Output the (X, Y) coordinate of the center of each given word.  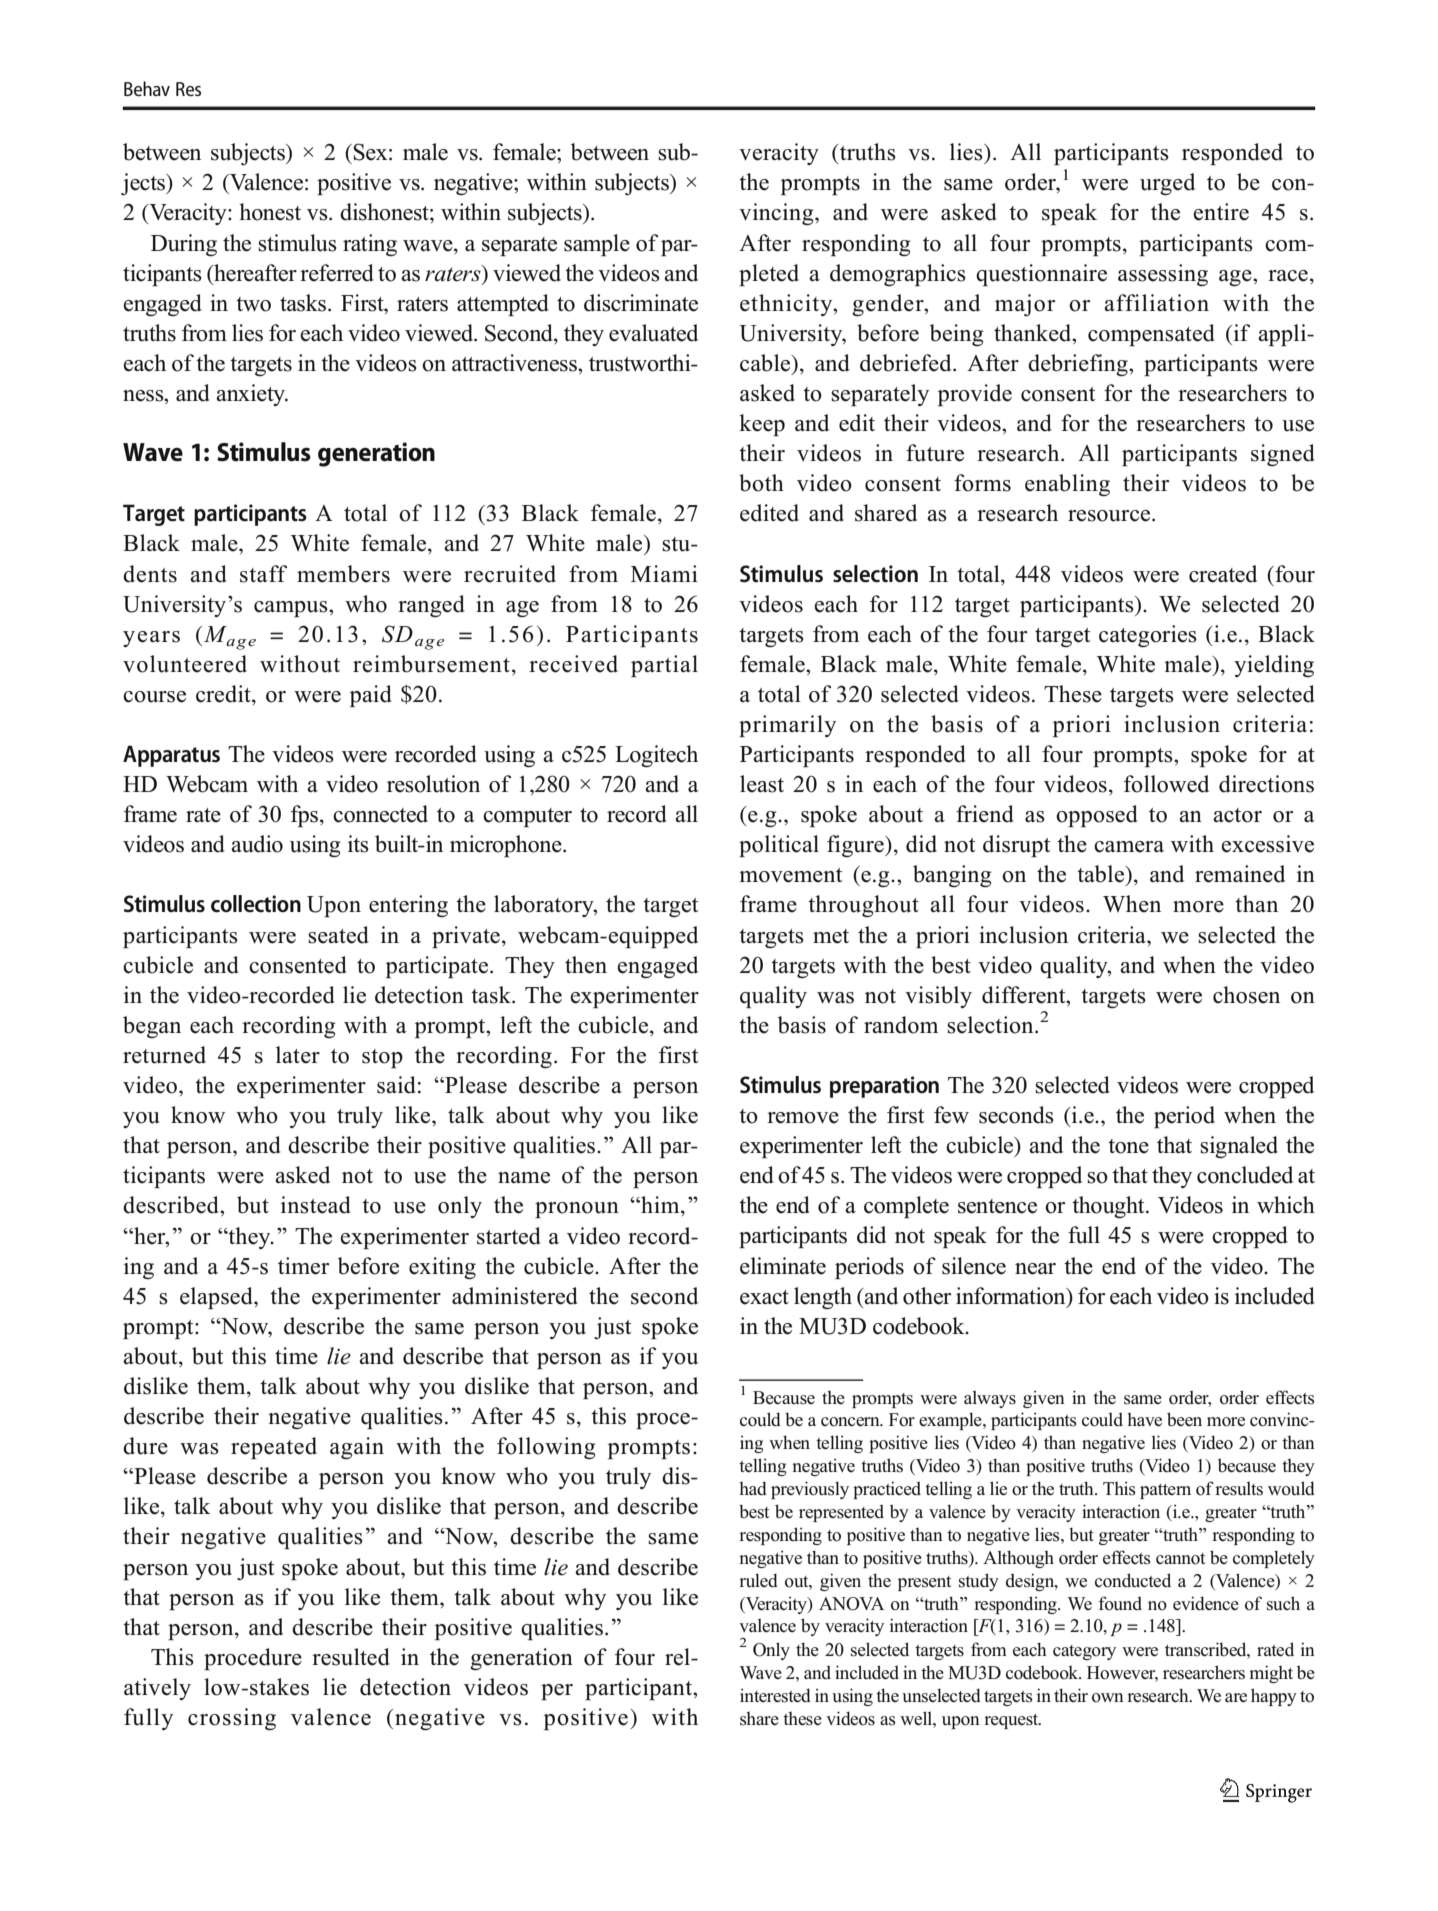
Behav (147, 88)
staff (263, 574)
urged (1167, 184)
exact (764, 1297)
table (1101, 874)
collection (256, 904)
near (1035, 1269)
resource (1110, 516)
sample (597, 245)
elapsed (217, 1298)
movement (790, 875)
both (761, 483)
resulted (351, 1657)
